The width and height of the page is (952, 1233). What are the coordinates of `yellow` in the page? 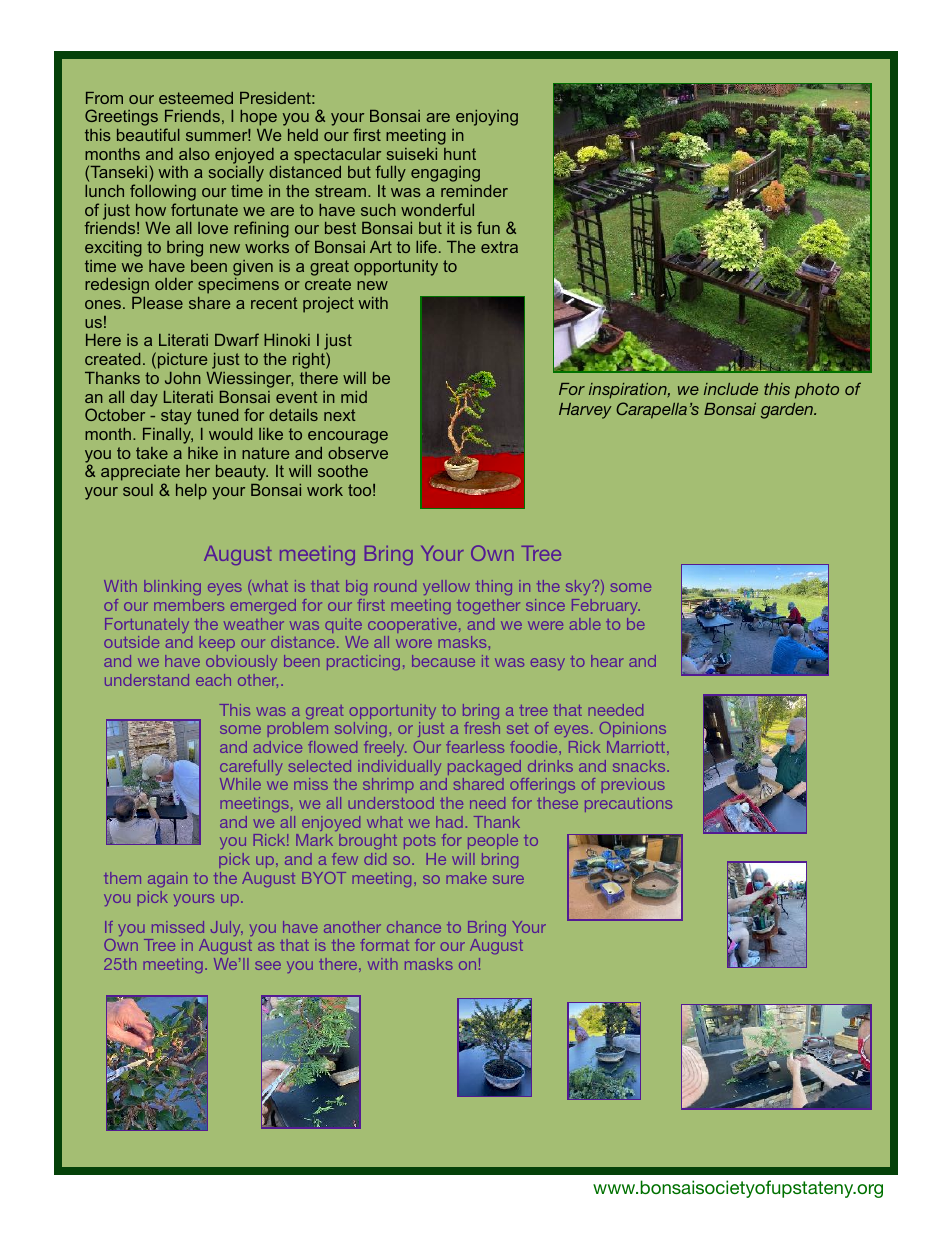 It's located at (446, 587).
